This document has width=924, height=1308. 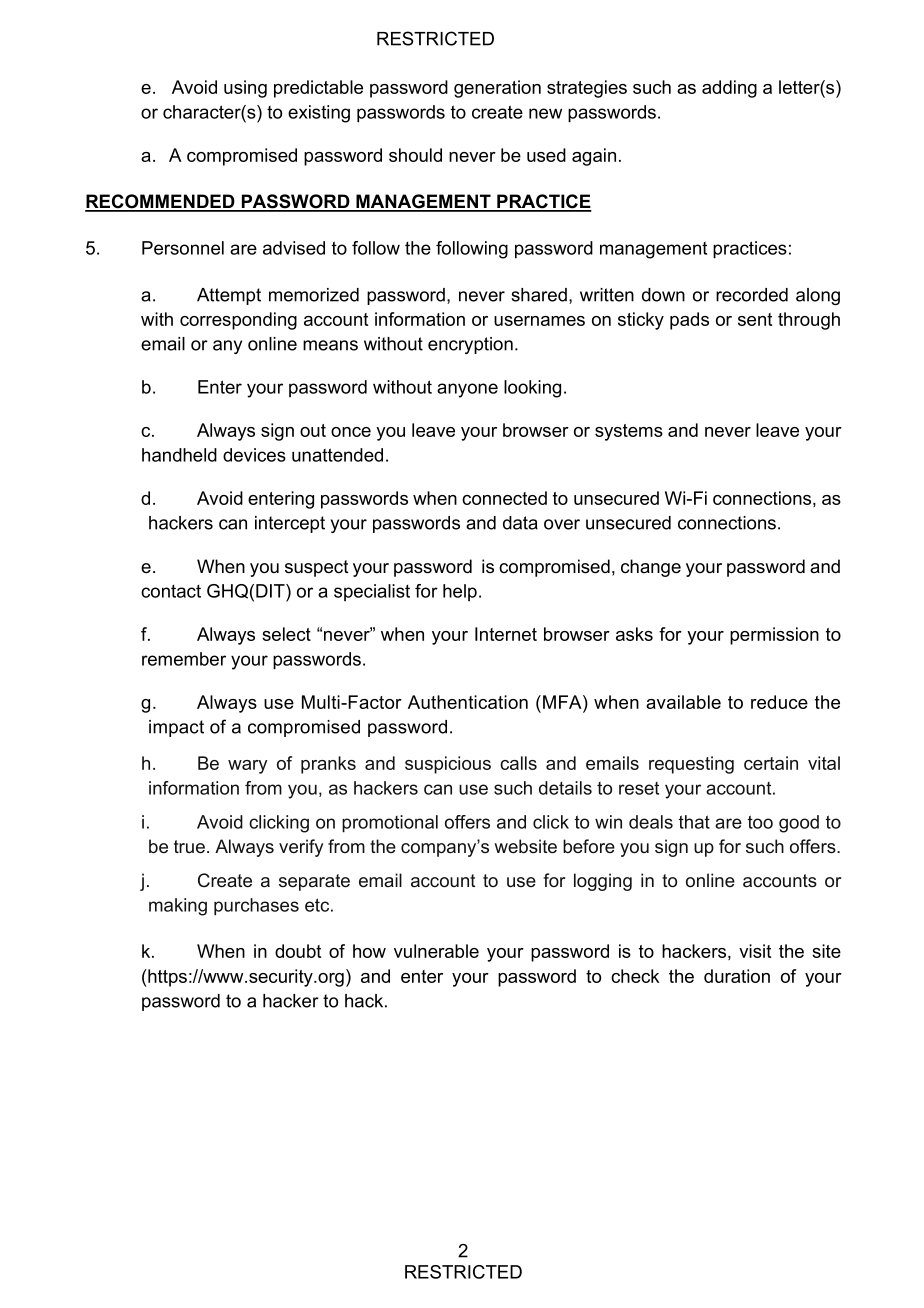 What do you see at coordinates (771, 763) in the document?
I see `certain` at bounding box center [771, 763].
